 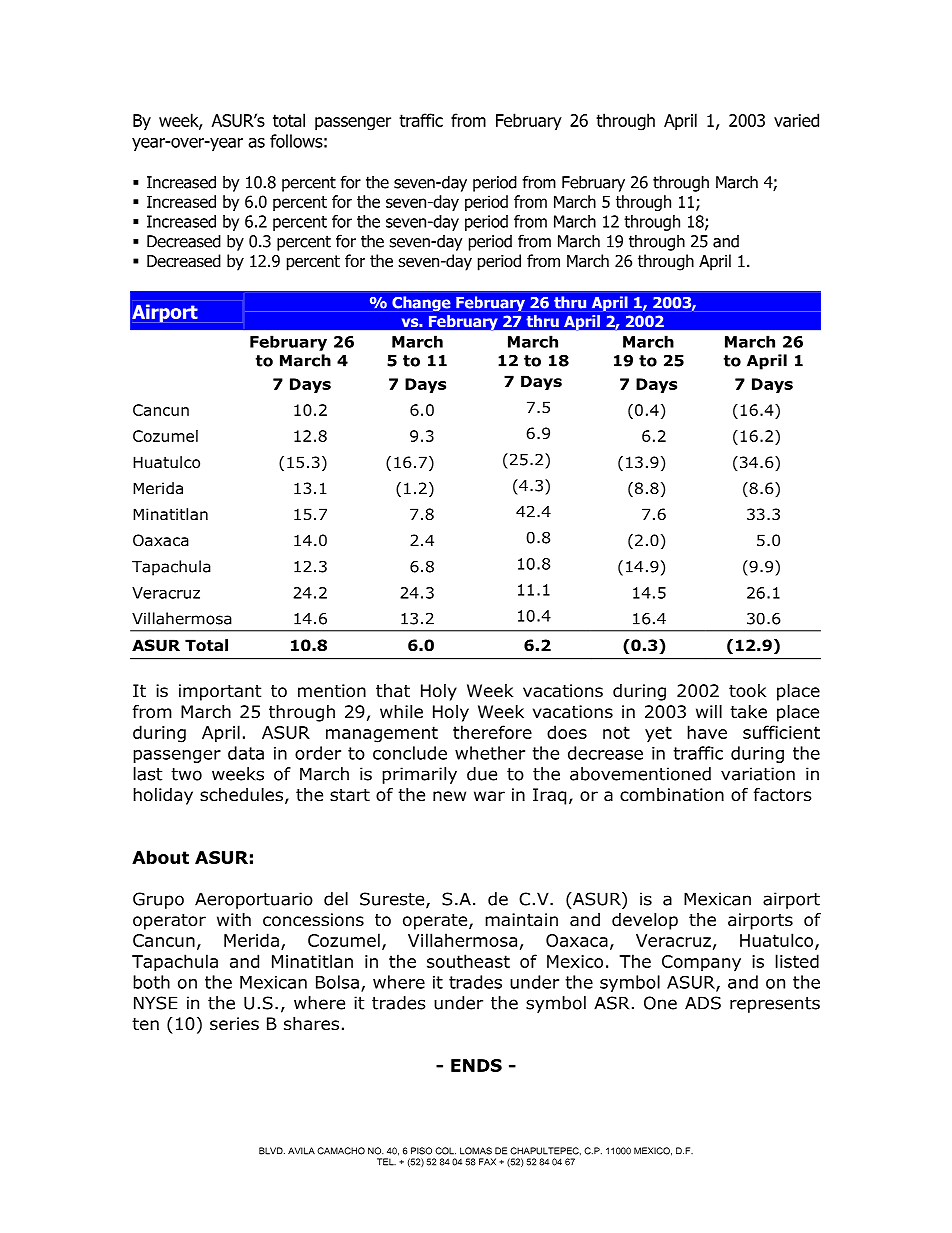 I want to click on important, so click(x=220, y=692).
